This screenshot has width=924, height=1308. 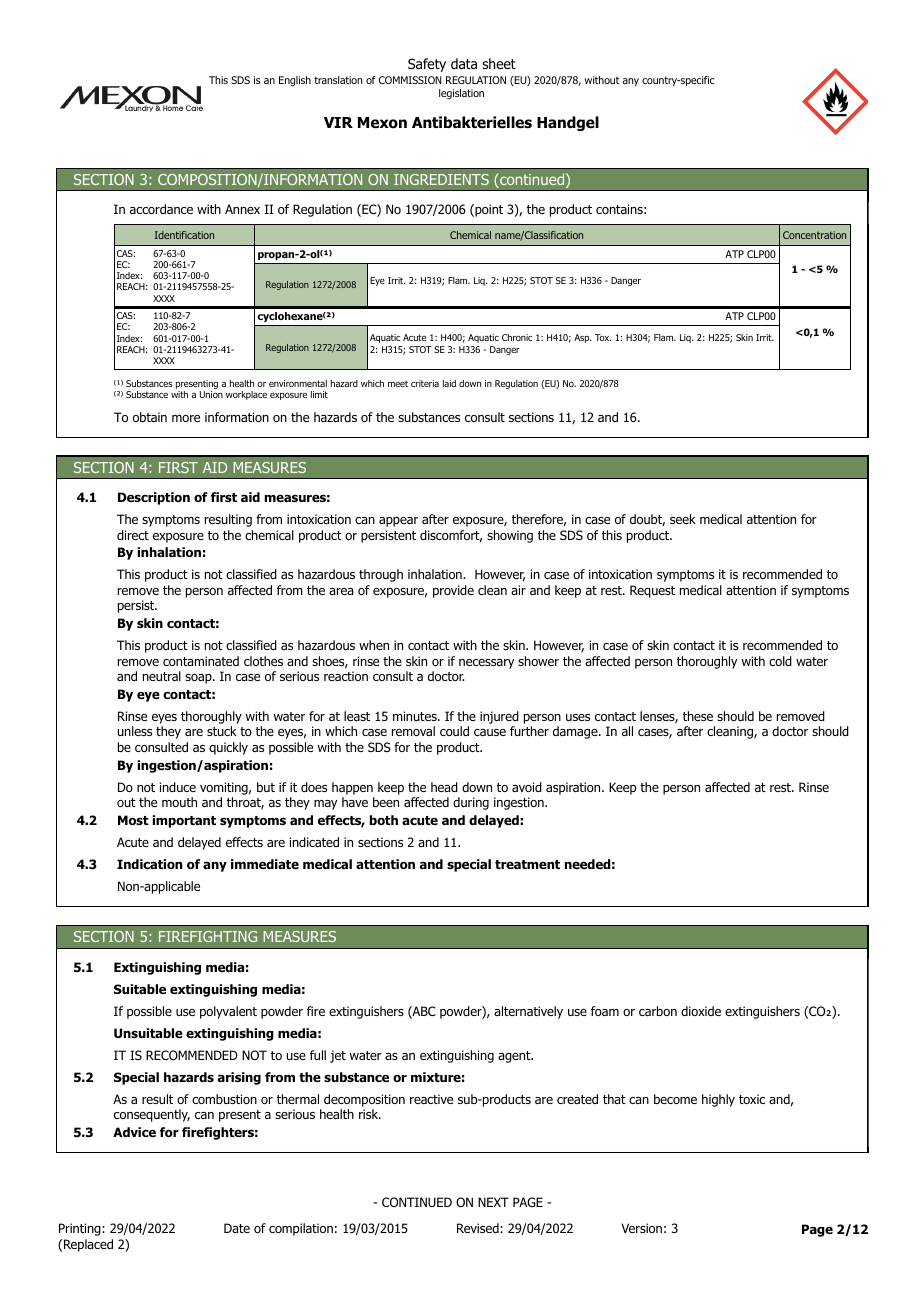 I want to click on induce, so click(x=178, y=787).
